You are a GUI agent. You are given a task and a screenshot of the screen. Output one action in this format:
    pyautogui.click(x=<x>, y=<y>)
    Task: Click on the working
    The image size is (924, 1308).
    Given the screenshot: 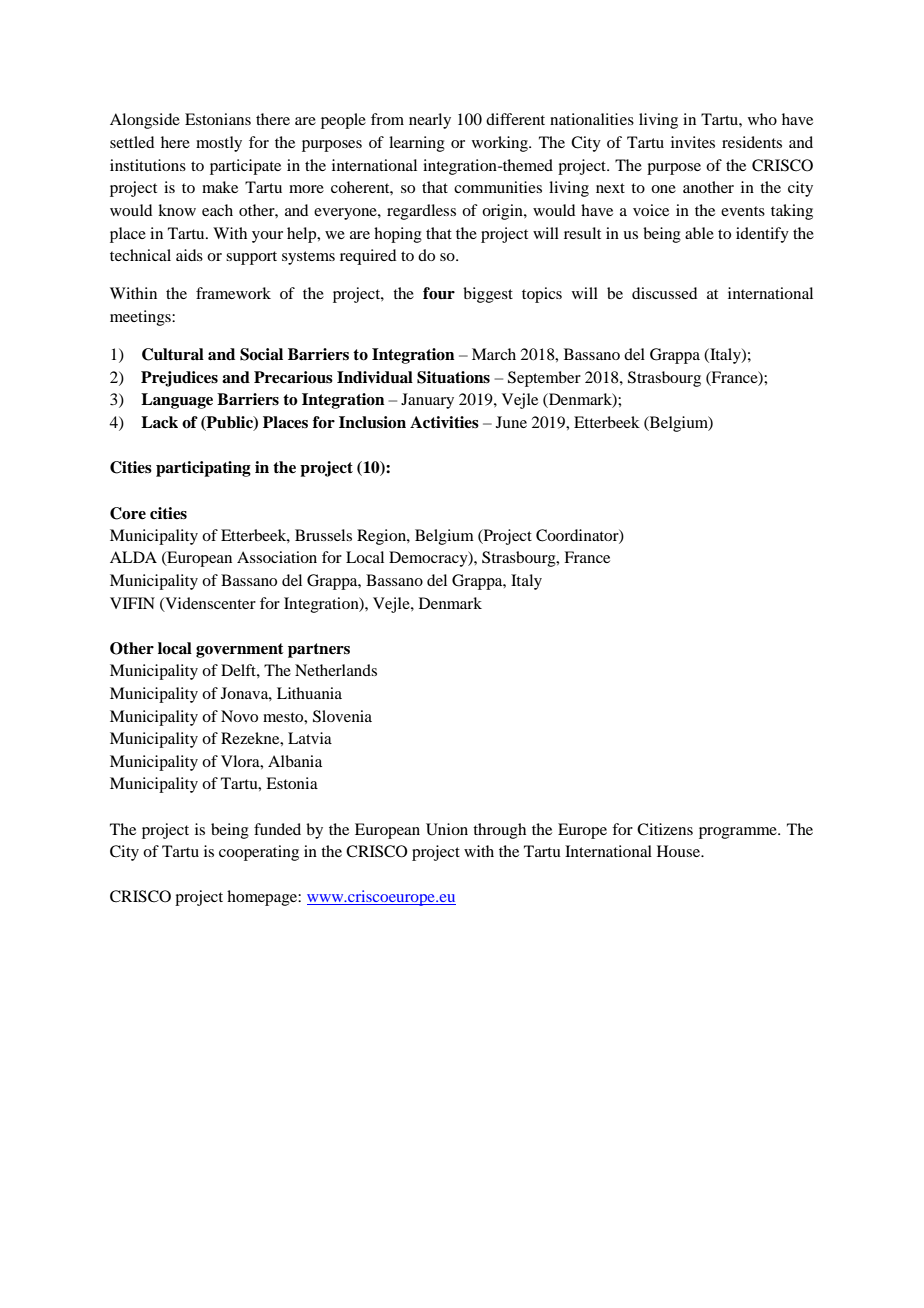 What is the action you would take?
    pyautogui.click(x=501, y=144)
